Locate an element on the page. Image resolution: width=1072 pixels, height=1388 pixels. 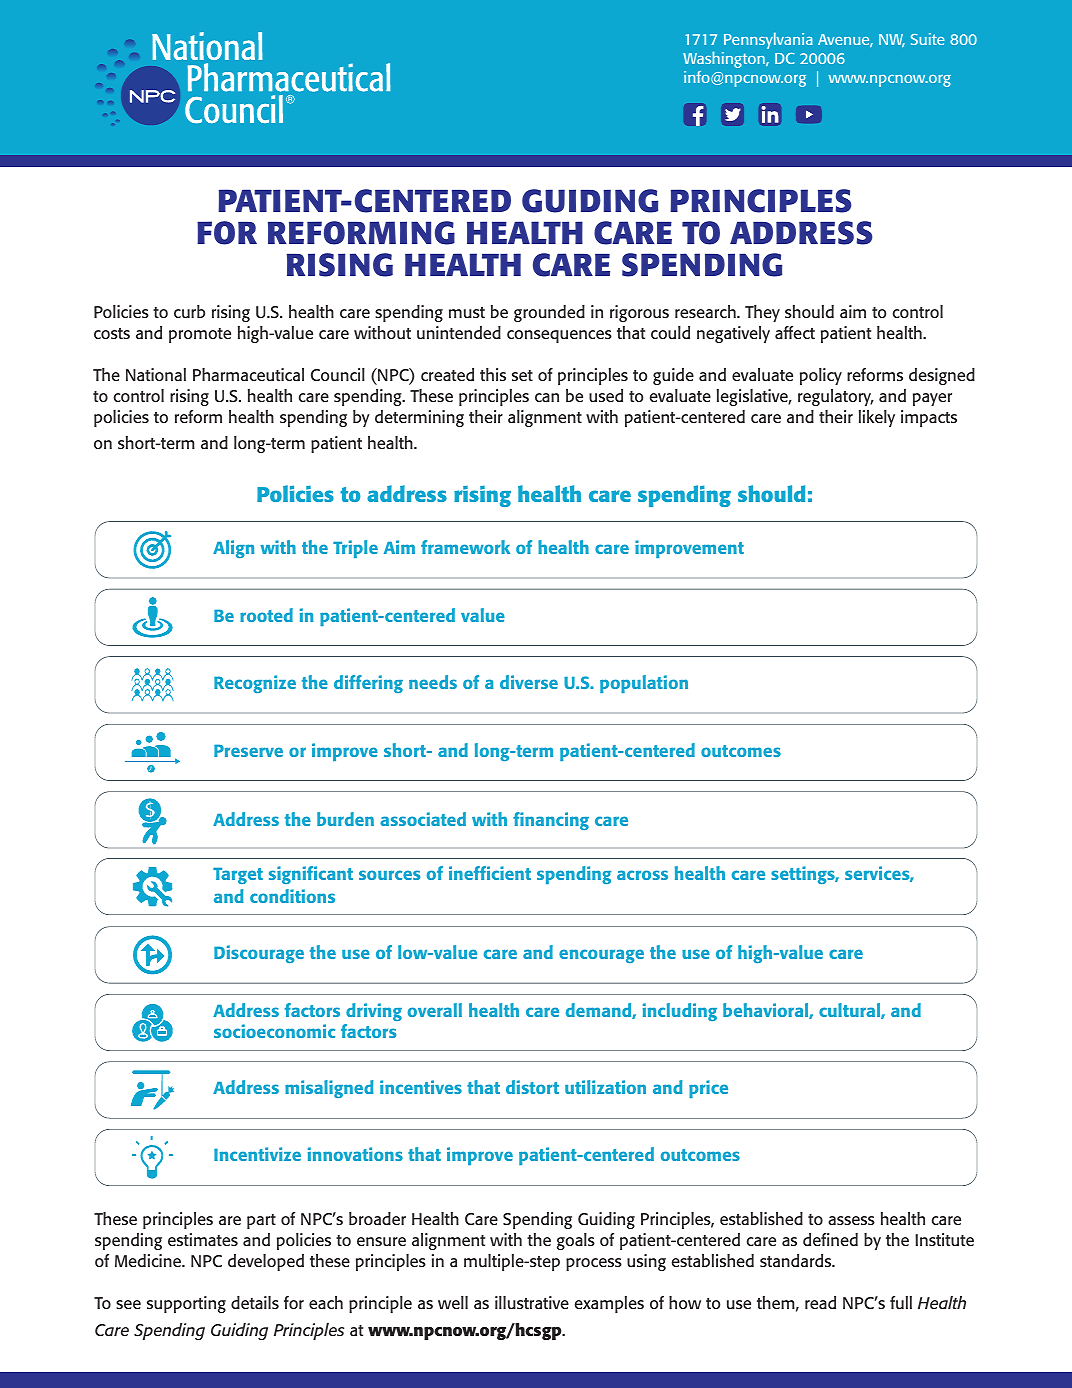
Recognize is located at coordinates (255, 684).
